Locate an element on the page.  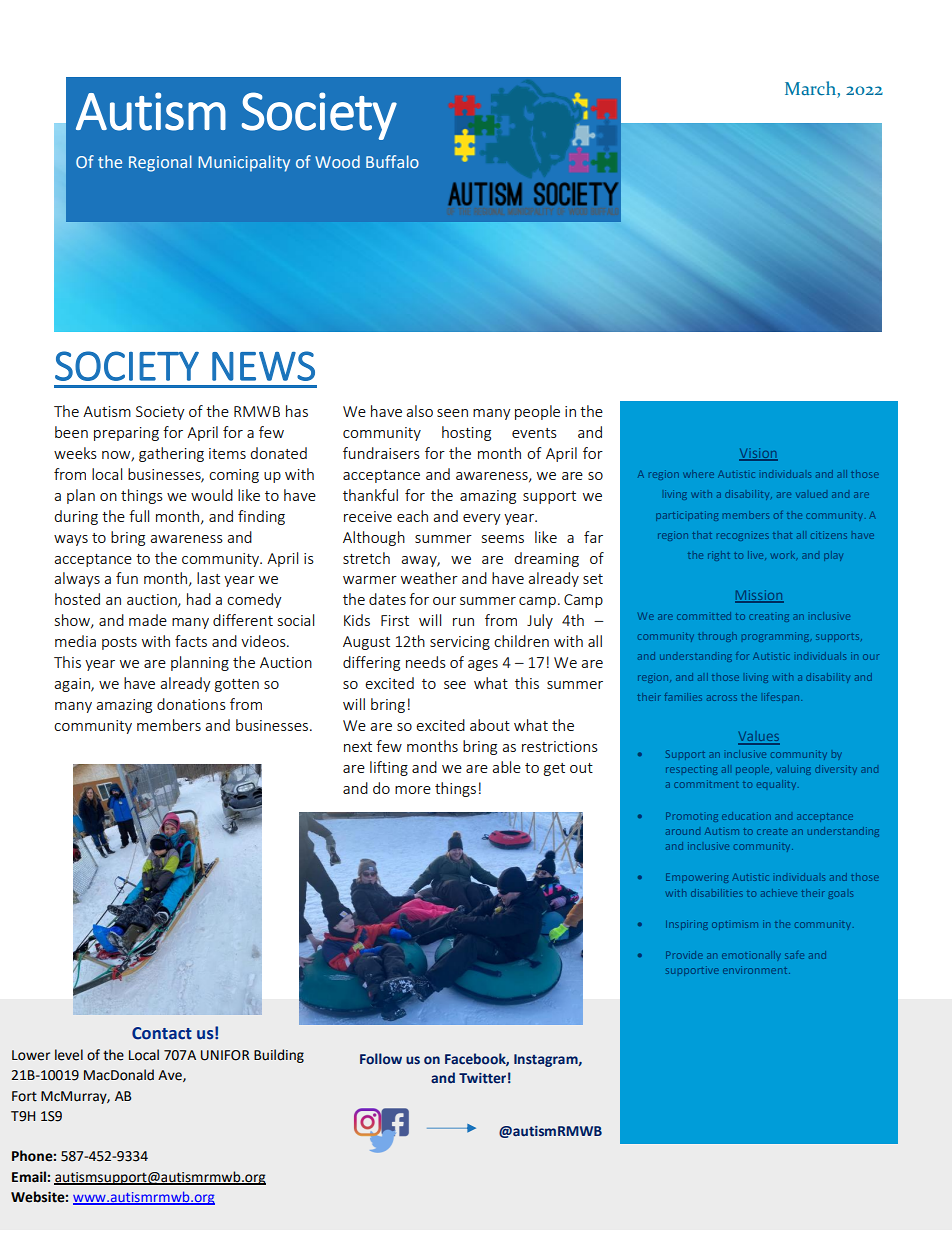
Email is located at coordinates (29, 1177).
